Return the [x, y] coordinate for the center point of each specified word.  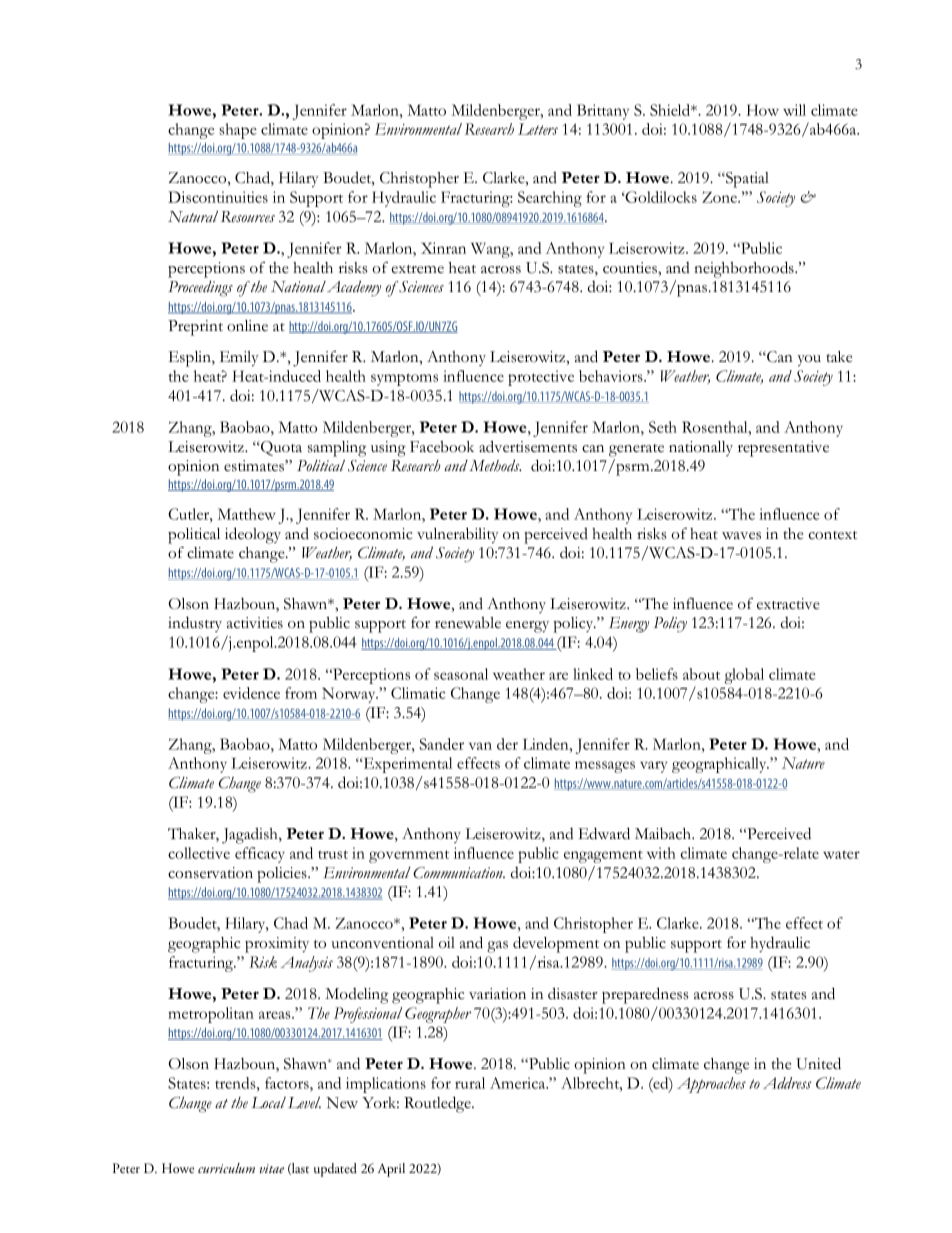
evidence [251, 693]
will [794, 110]
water [841, 854]
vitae [271, 1168]
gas [497, 947]
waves [741, 536]
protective [541, 378]
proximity [277, 945]
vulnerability [458, 535]
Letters [538, 129]
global [744, 676]
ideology [253, 535]
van [480, 746]
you [809, 360]
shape [238, 131]
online [247, 326]
